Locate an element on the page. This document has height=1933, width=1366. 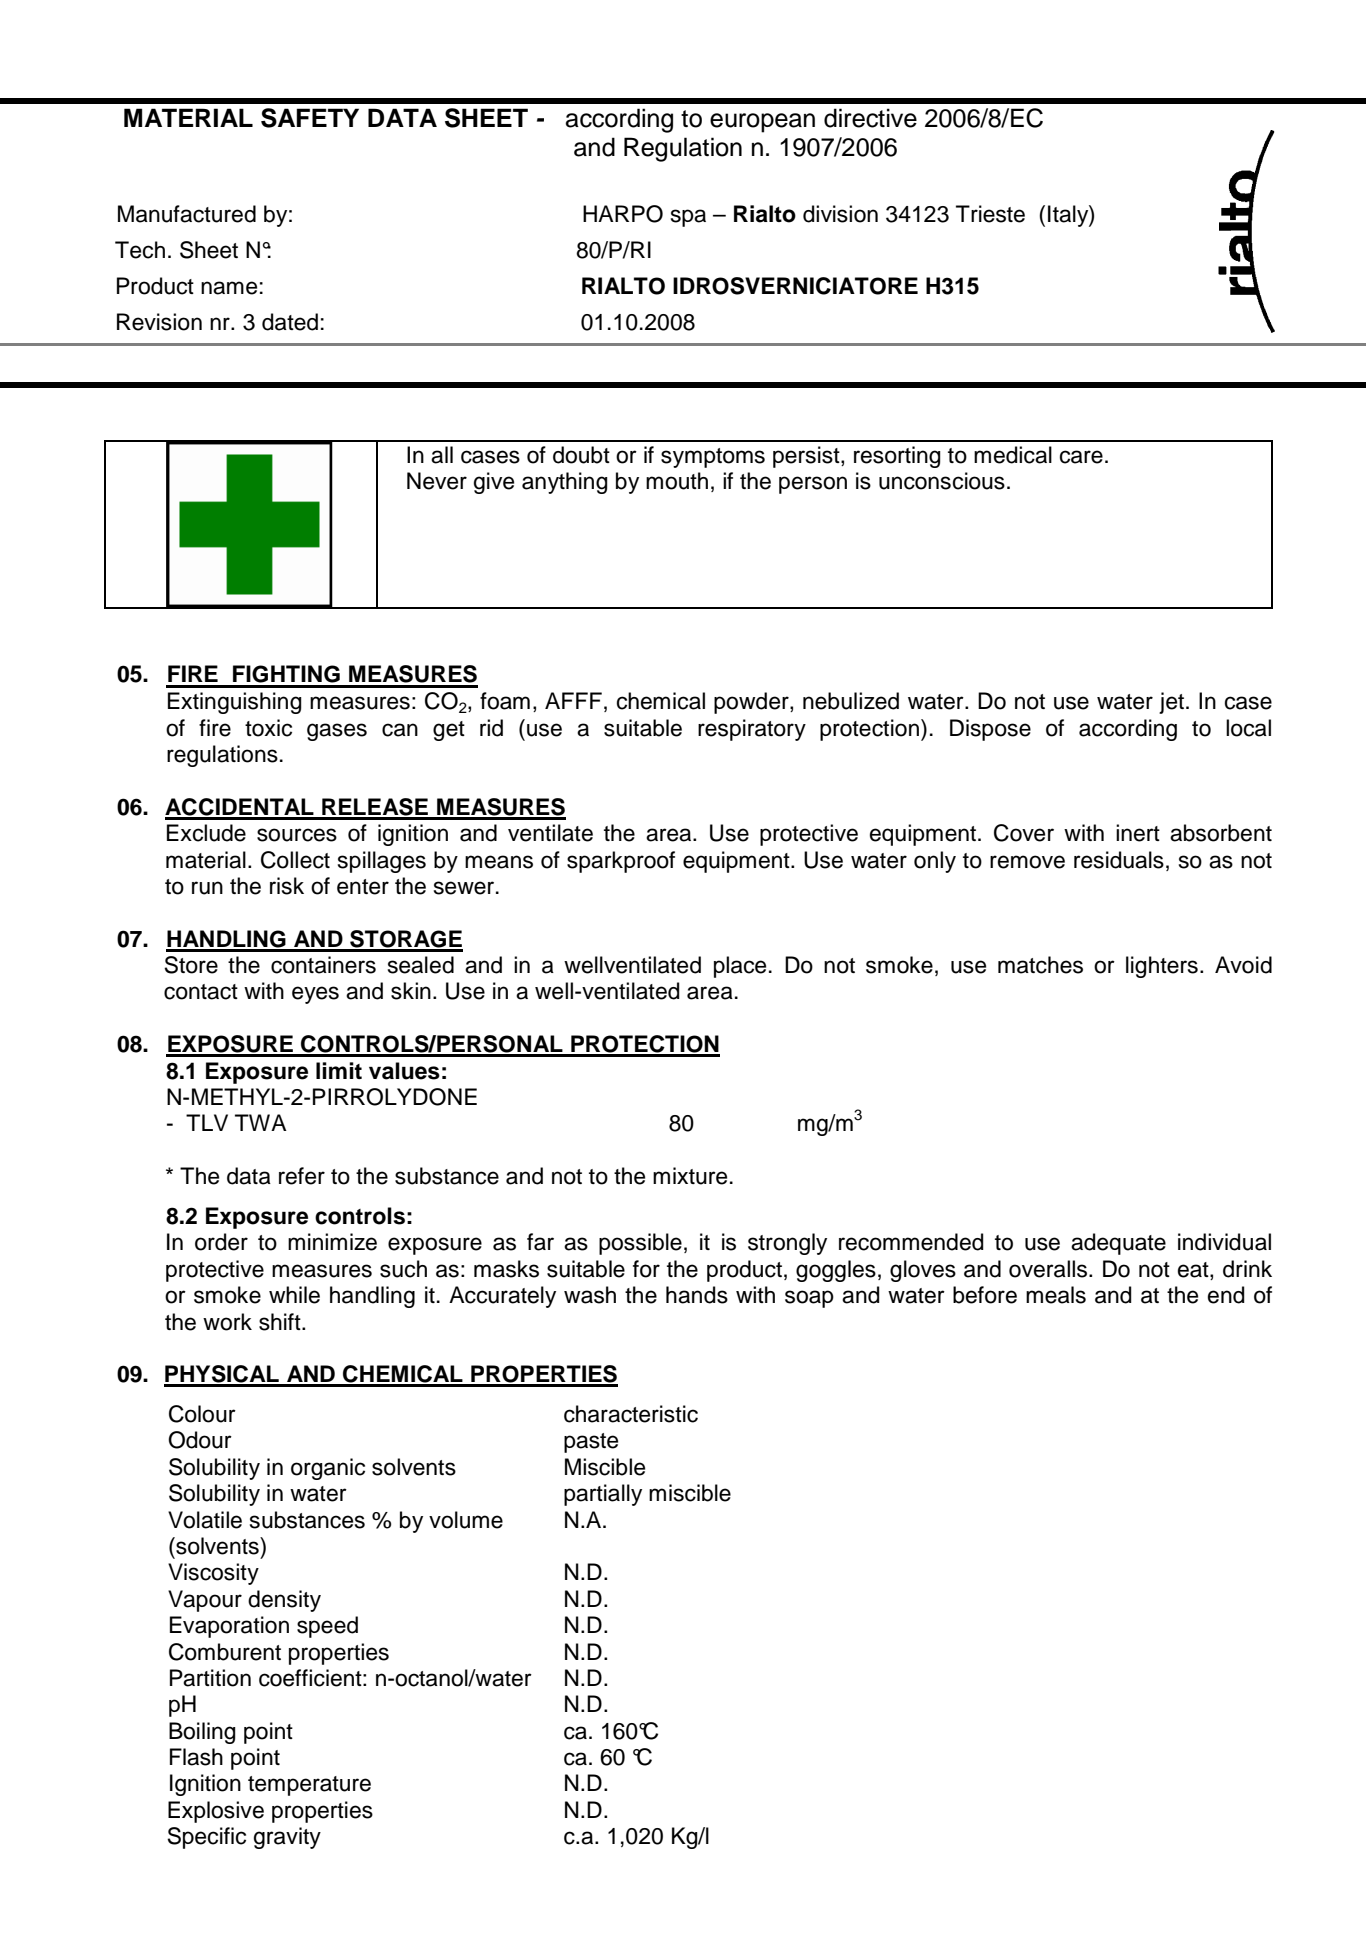
Trieste is located at coordinates (990, 214).
